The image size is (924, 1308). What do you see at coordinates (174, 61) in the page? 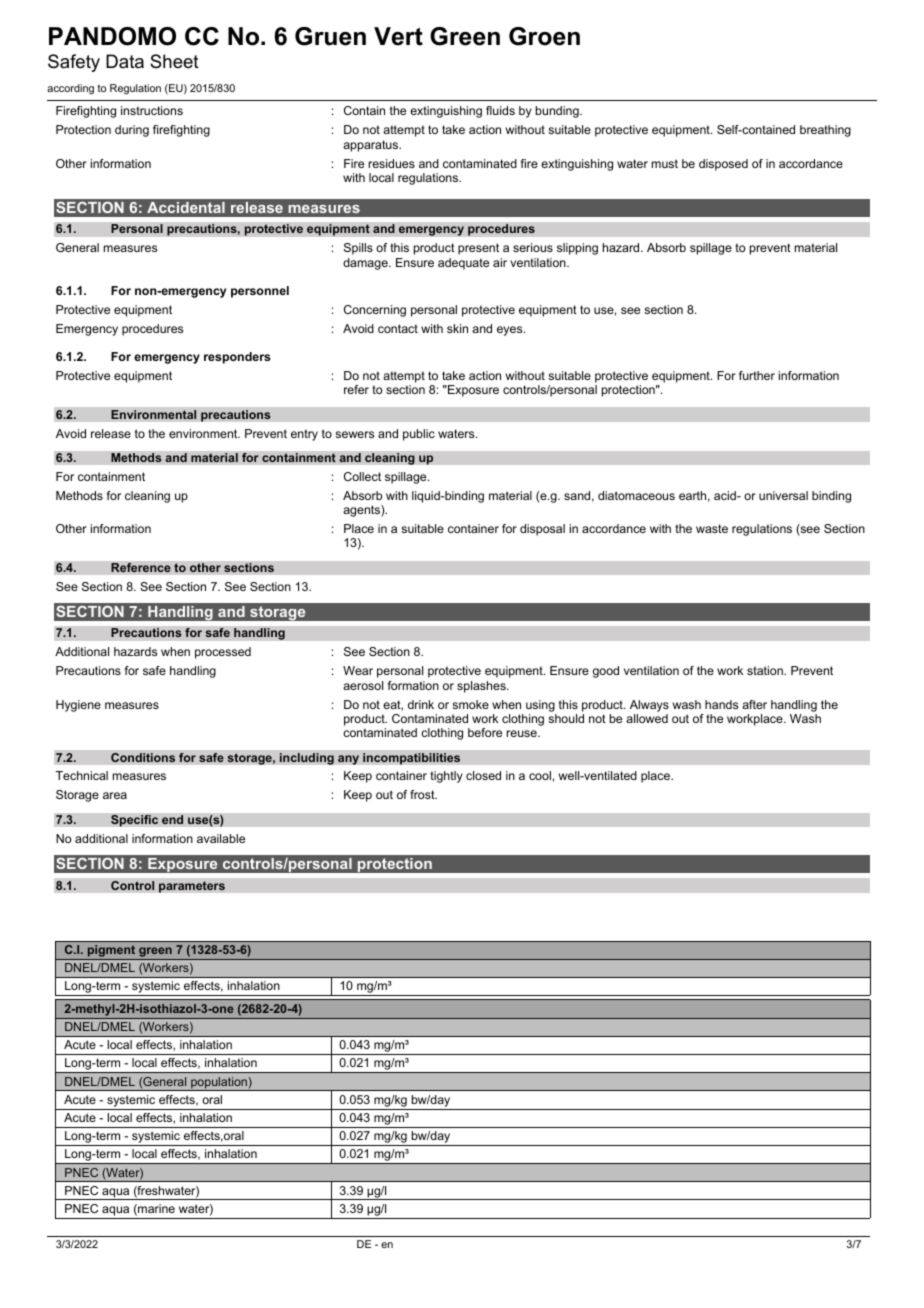
I see `Sheet` at bounding box center [174, 61].
